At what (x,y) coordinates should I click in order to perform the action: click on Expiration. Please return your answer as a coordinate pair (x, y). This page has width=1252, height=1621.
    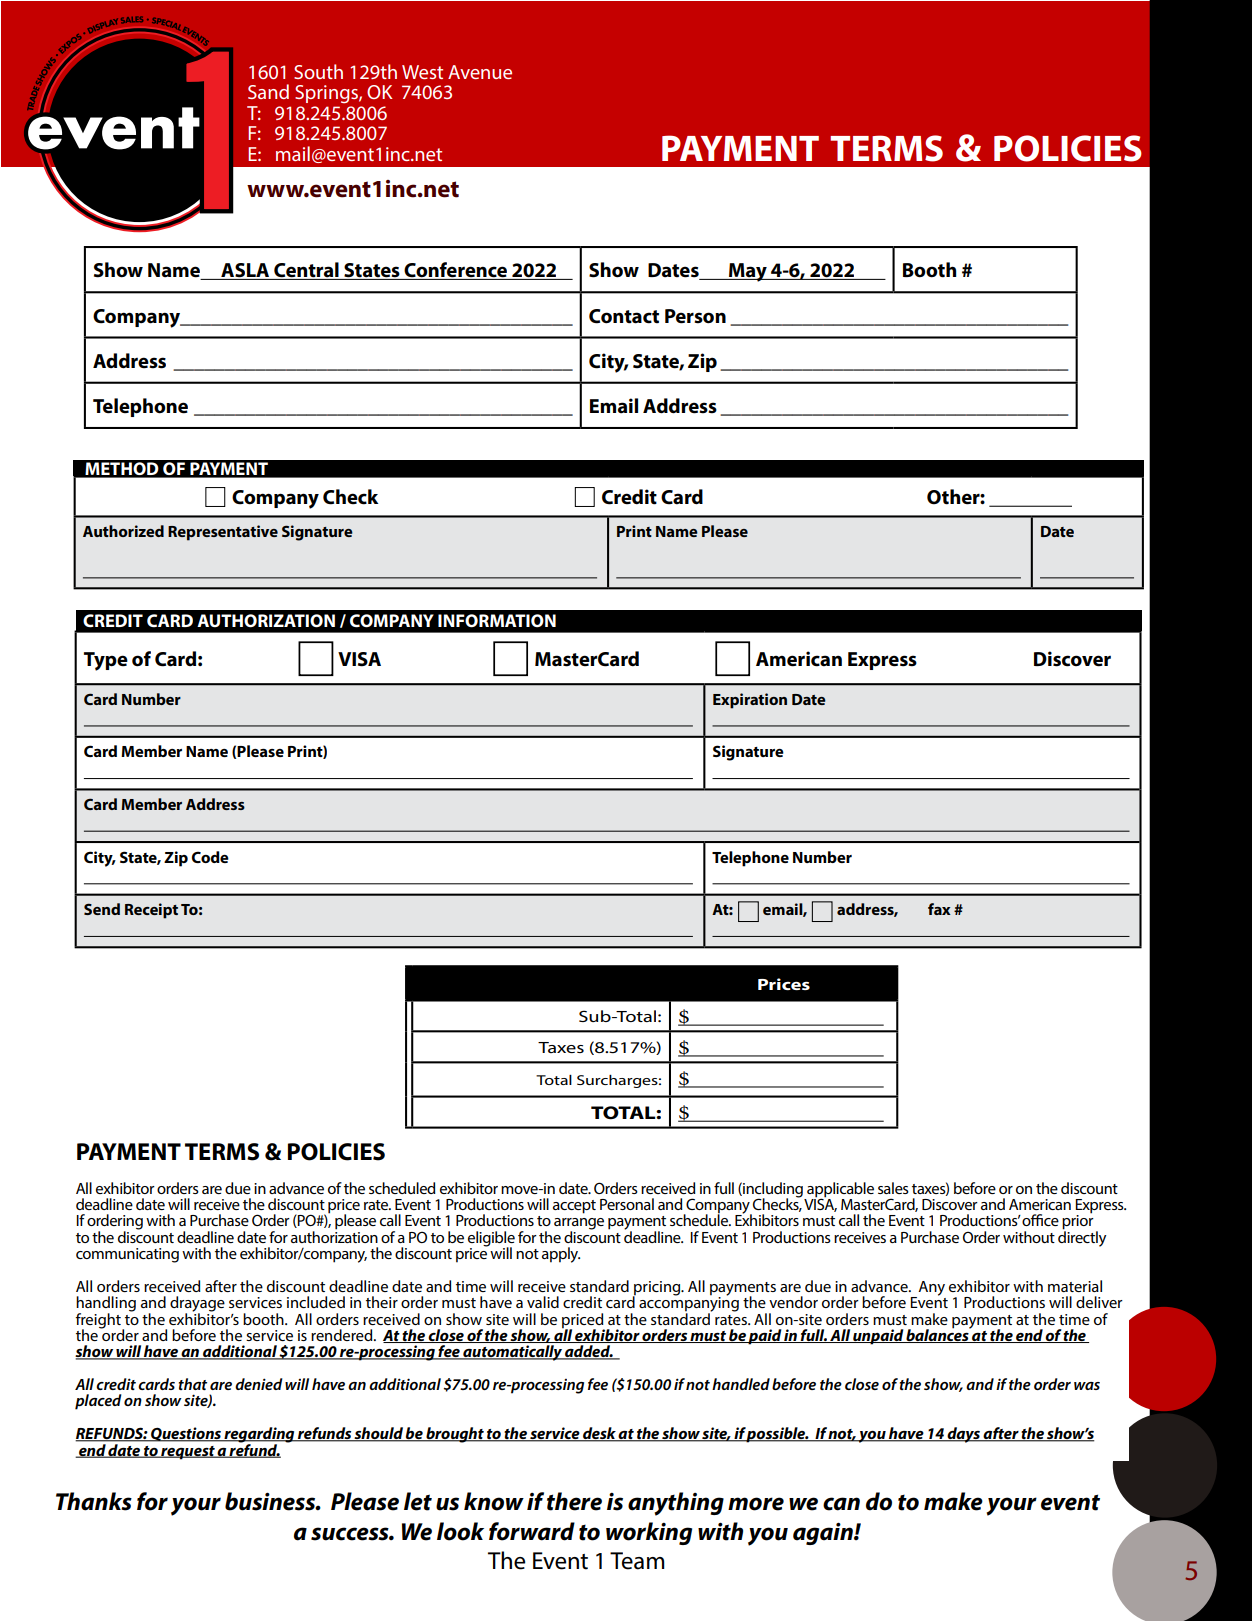
    Looking at the image, I should click on (750, 701).
